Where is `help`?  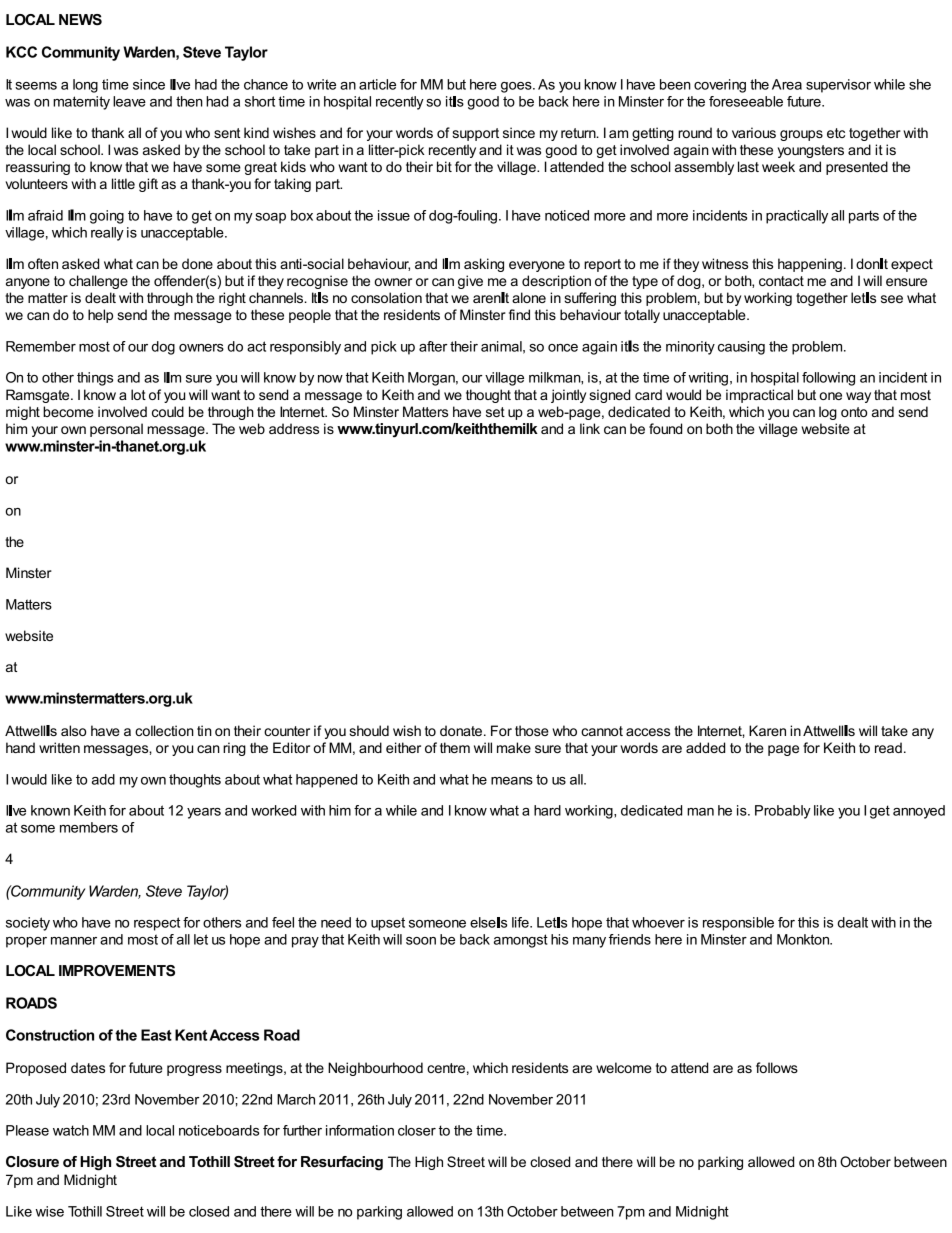
help is located at coordinates (100, 316).
